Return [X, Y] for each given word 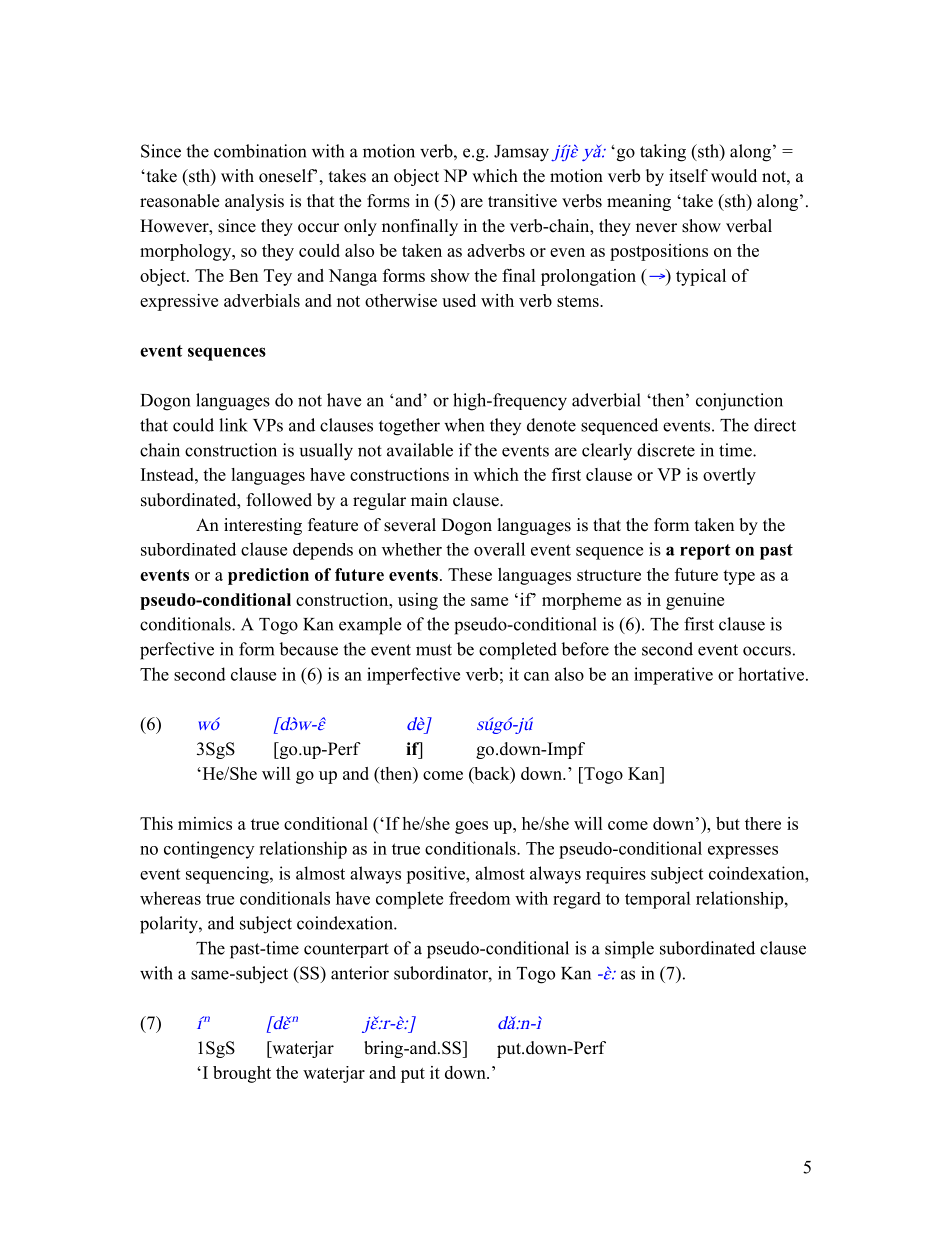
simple [629, 950]
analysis [254, 202]
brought [242, 1074]
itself [688, 176]
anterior [360, 973]
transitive [522, 201]
